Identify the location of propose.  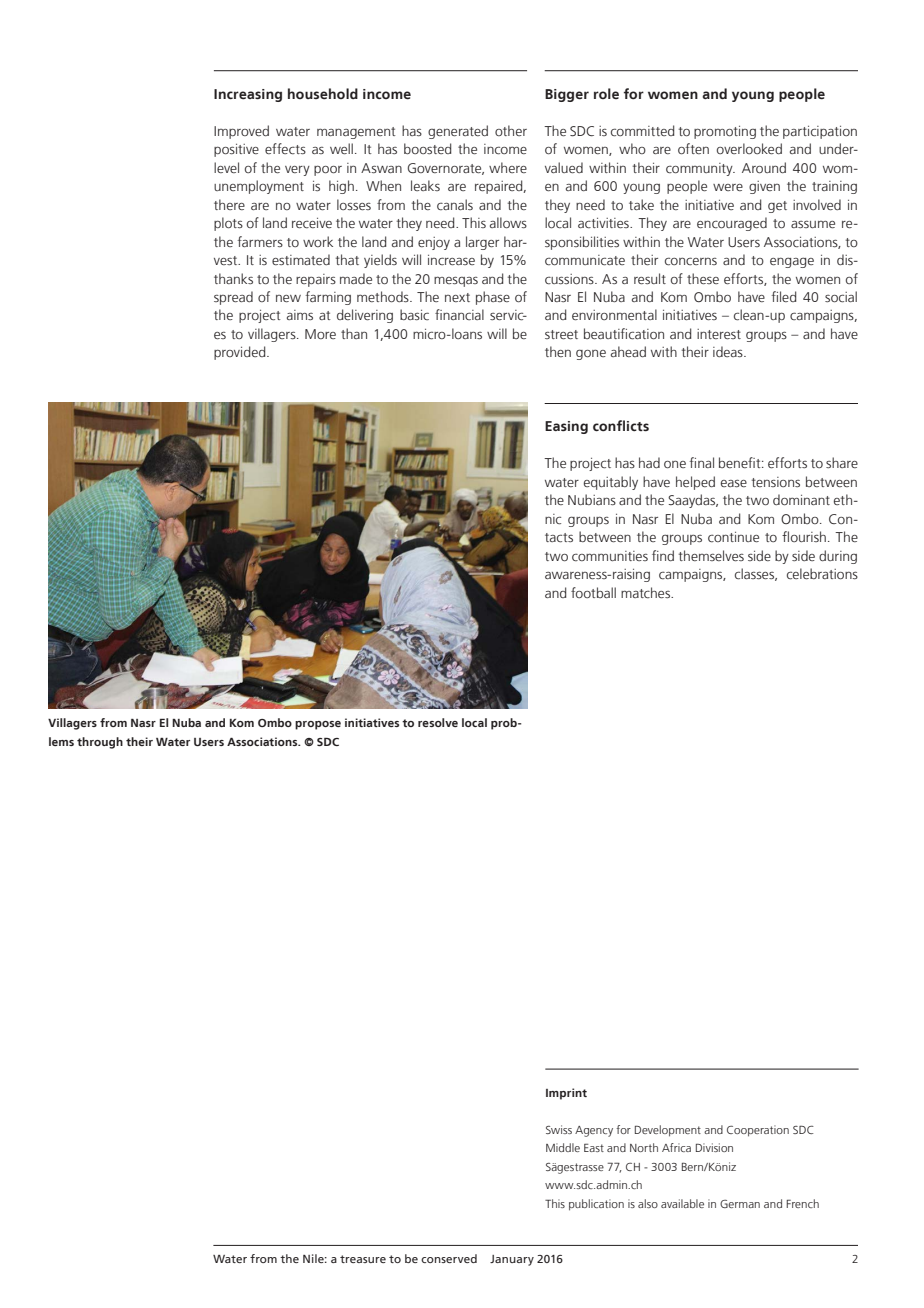
(318, 725).
